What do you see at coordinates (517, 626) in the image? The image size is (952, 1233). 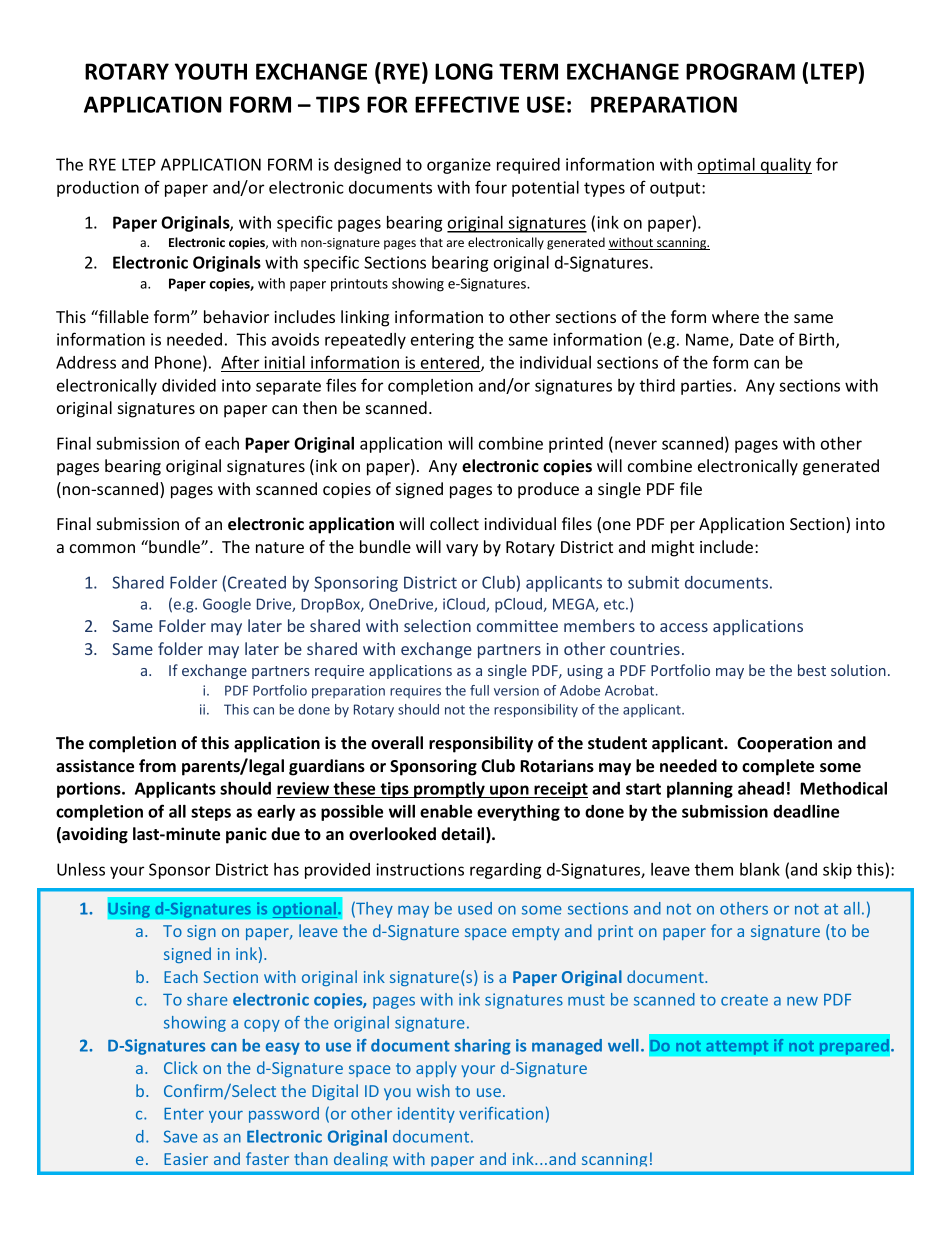 I see `committee` at bounding box center [517, 626].
